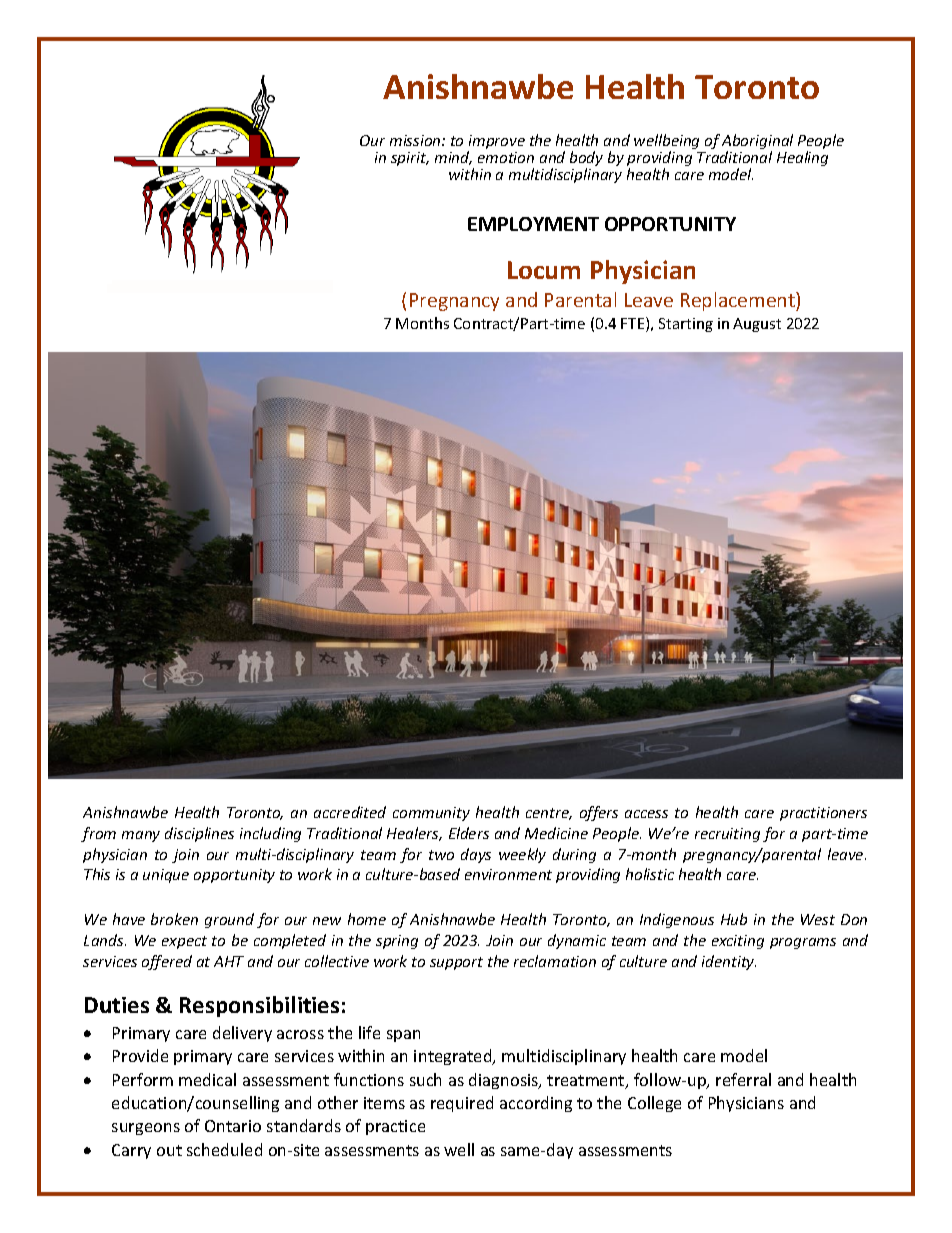 This screenshot has height=1233, width=952. What do you see at coordinates (410, 159) in the screenshot?
I see `spirit` at bounding box center [410, 159].
